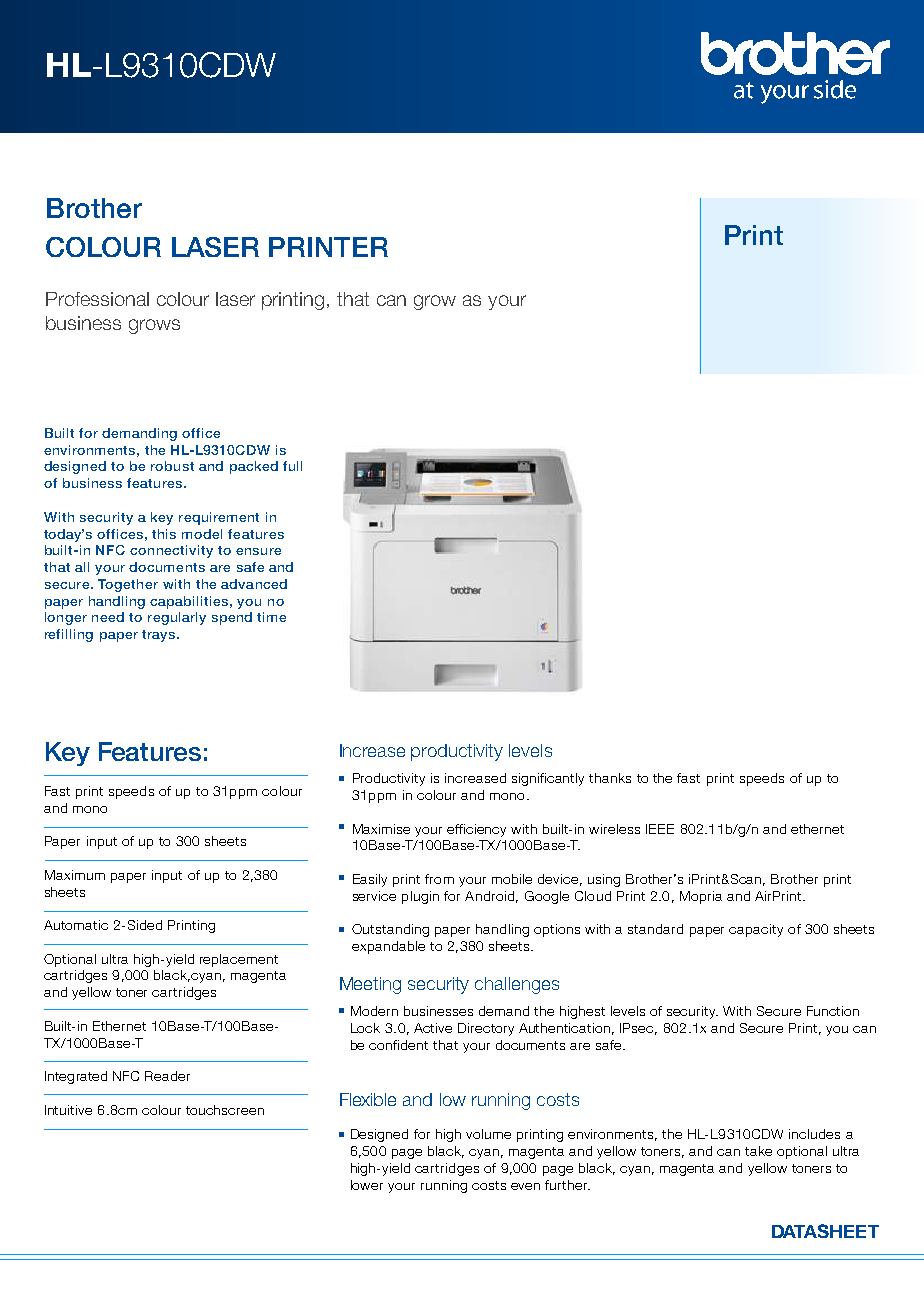 The width and height of the image is (924, 1308). I want to click on plugin, so click(420, 897).
